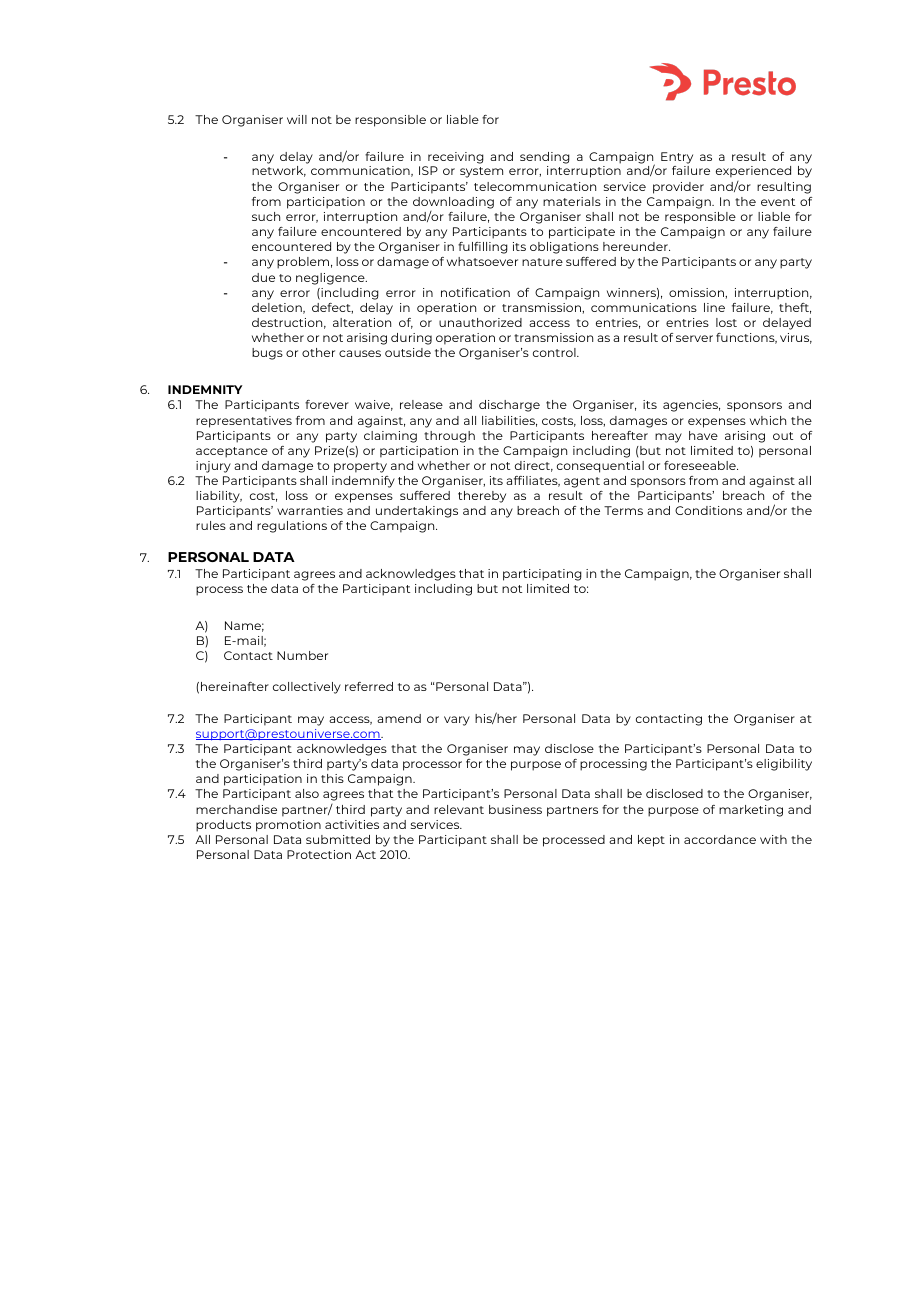 This page has width=924, height=1308. What do you see at coordinates (677, 158) in the page?
I see `Entry` at bounding box center [677, 158].
